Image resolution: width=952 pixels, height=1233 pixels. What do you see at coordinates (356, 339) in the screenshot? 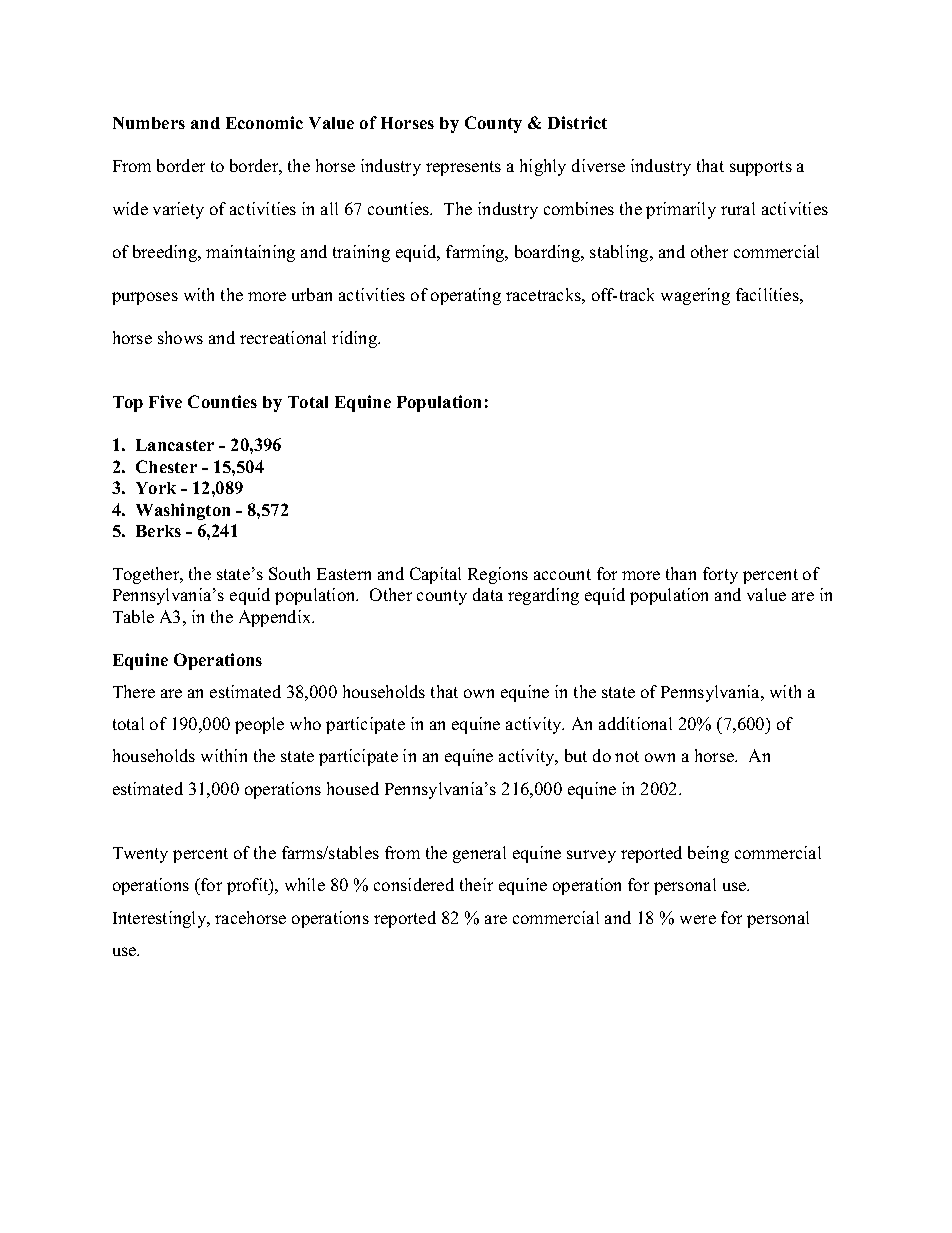
I see `riding` at bounding box center [356, 339].
